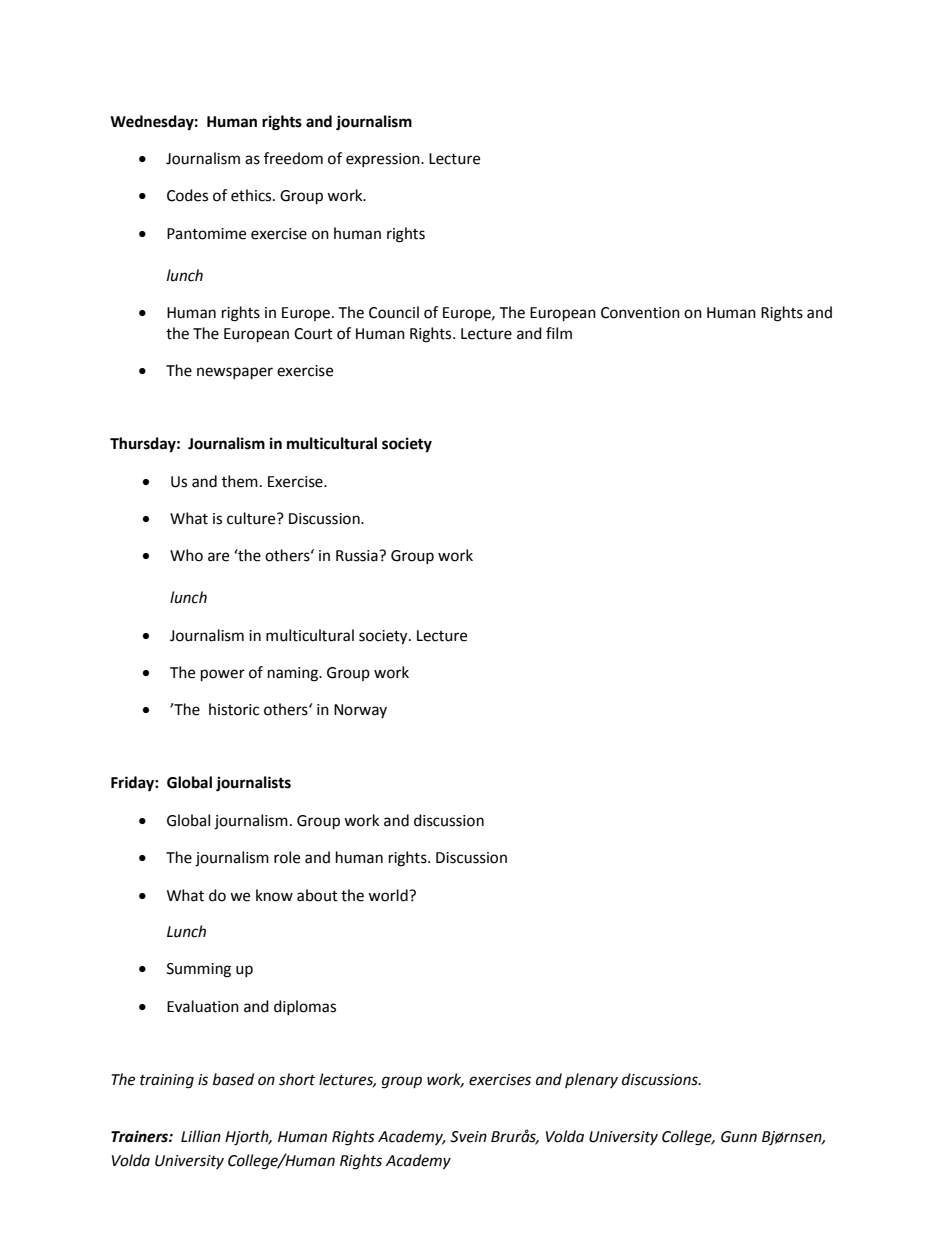 The image size is (952, 1233). What do you see at coordinates (252, 195) in the document?
I see `ethics` at bounding box center [252, 195].
